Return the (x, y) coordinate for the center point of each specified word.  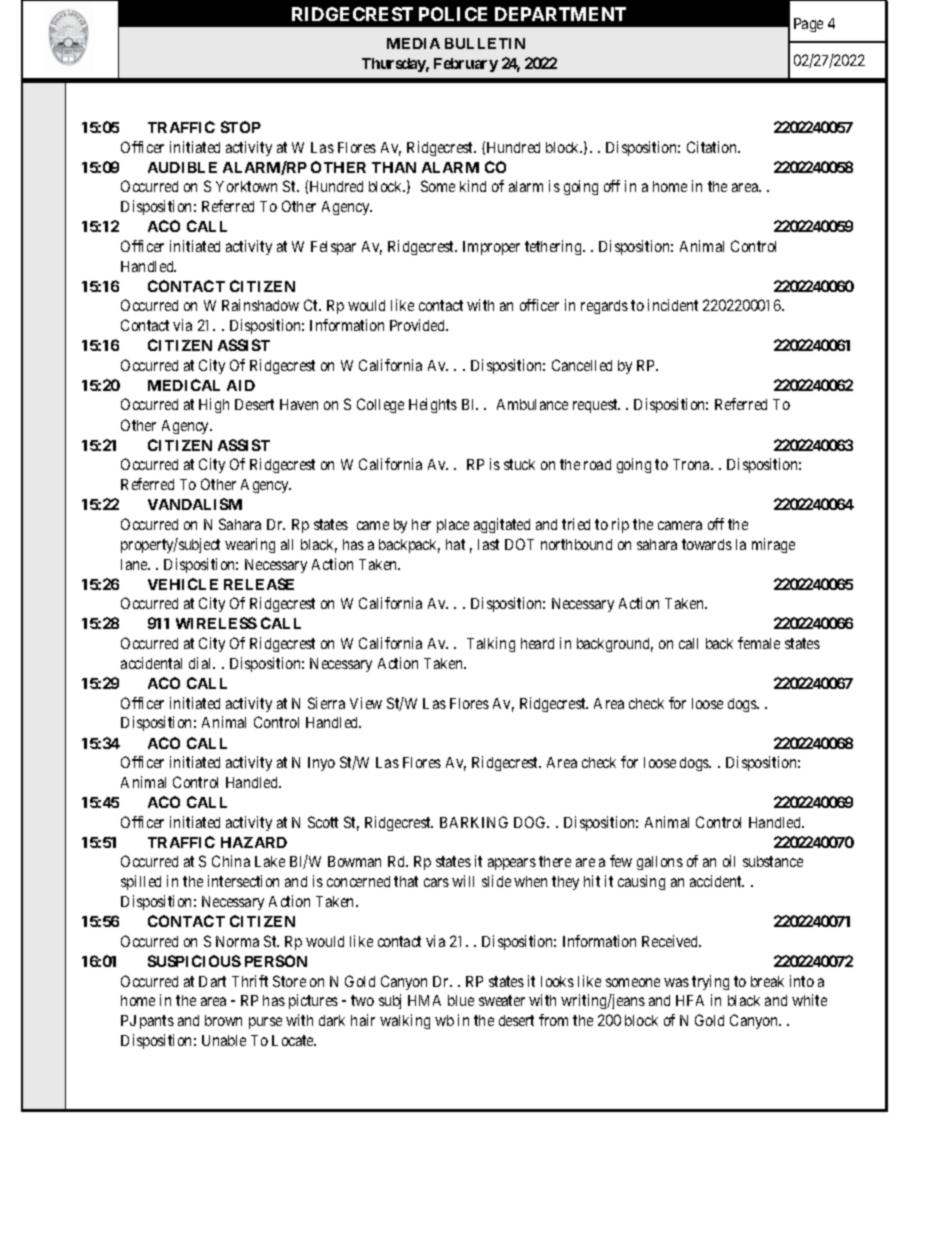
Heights (433, 405)
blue (461, 1000)
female (759, 643)
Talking (491, 644)
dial (202, 663)
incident (673, 305)
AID (241, 385)
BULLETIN (485, 43)
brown (223, 1020)
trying (710, 982)
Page (808, 25)
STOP (241, 127)
